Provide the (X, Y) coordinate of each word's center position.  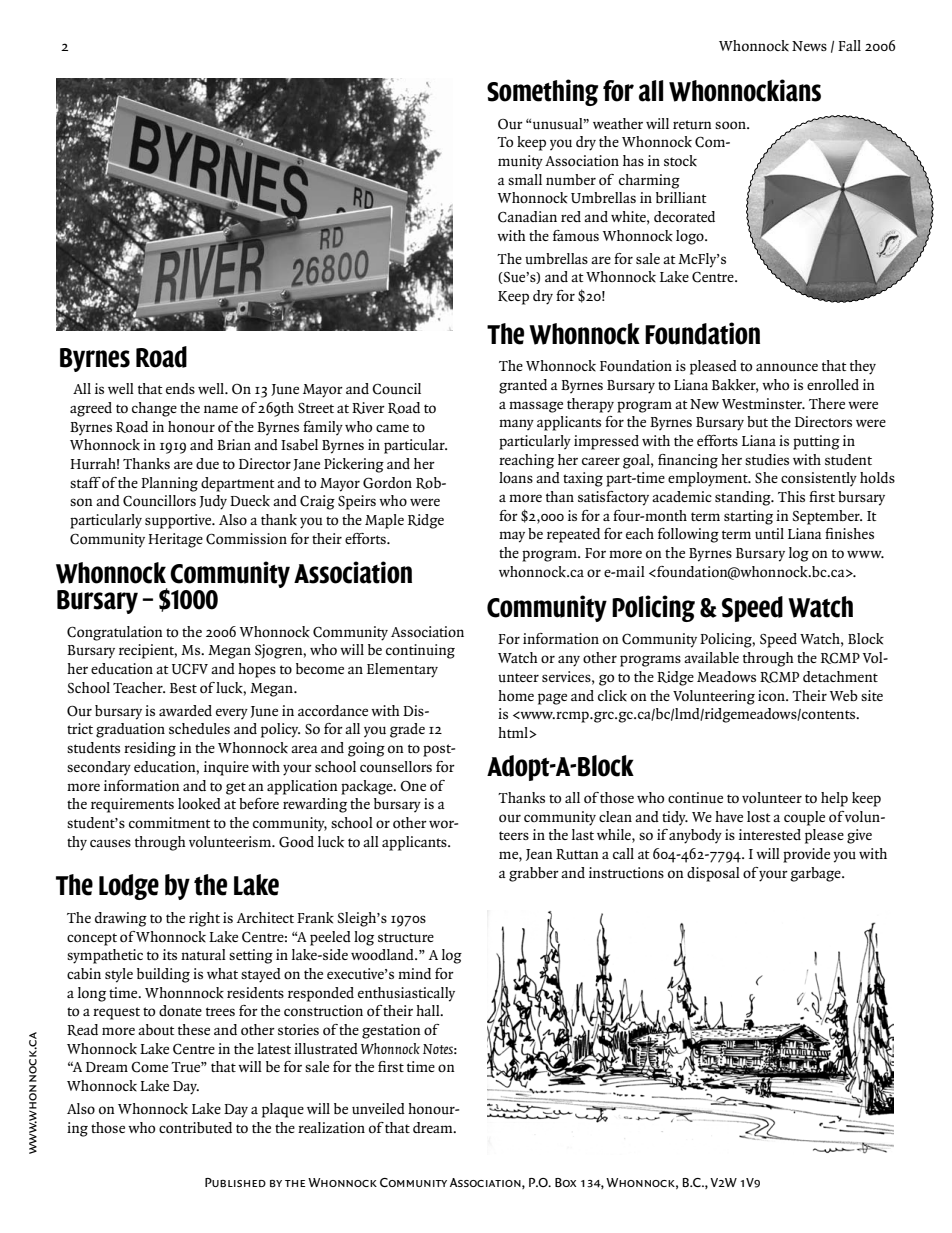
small (525, 179)
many (516, 424)
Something (542, 92)
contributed (195, 1128)
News (809, 46)
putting (816, 442)
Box (566, 1182)
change (154, 409)
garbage (816, 874)
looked (199, 804)
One (413, 786)
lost (759, 816)
